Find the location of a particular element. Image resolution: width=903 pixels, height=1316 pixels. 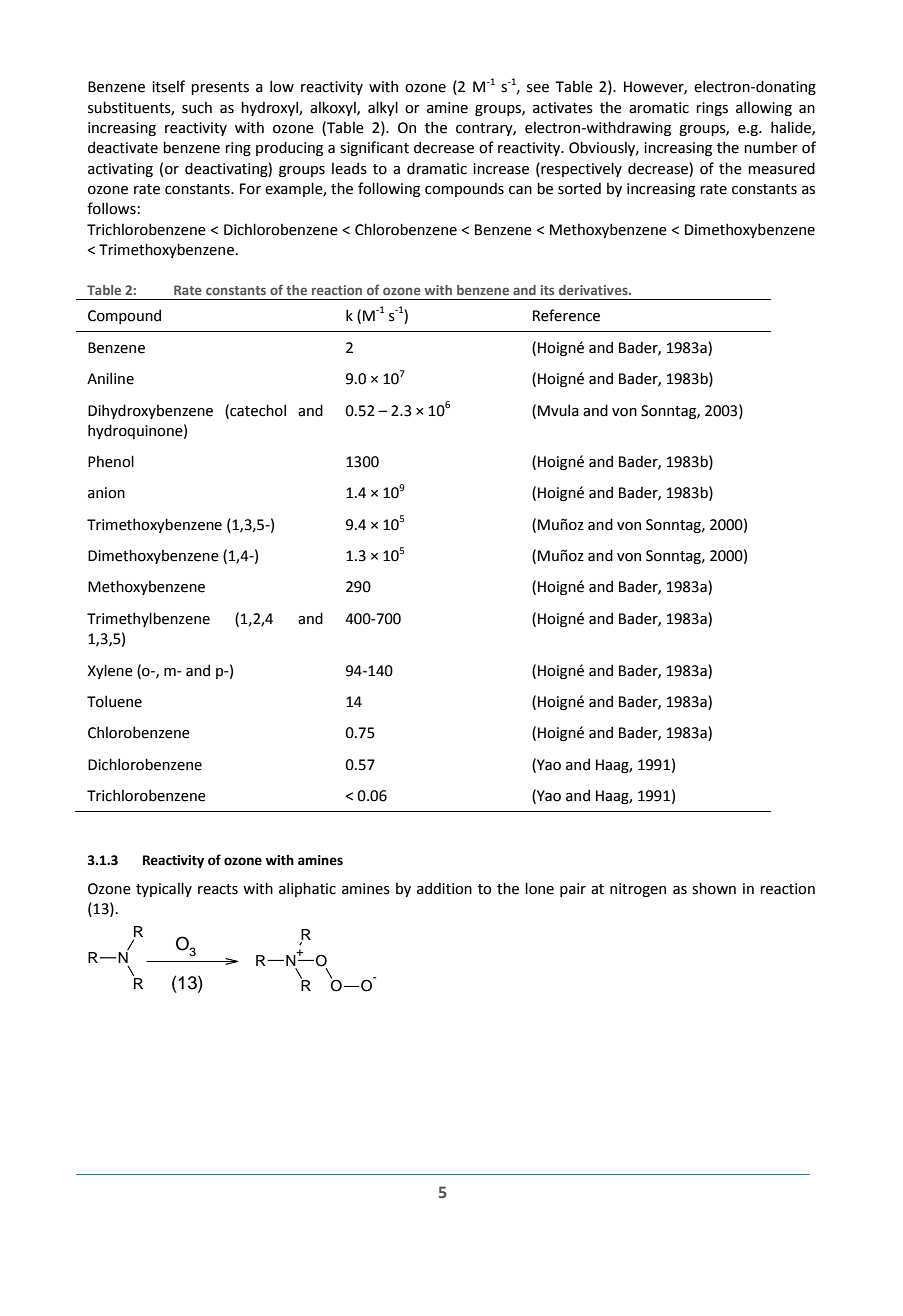

Aniline is located at coordinates (110, 378).
